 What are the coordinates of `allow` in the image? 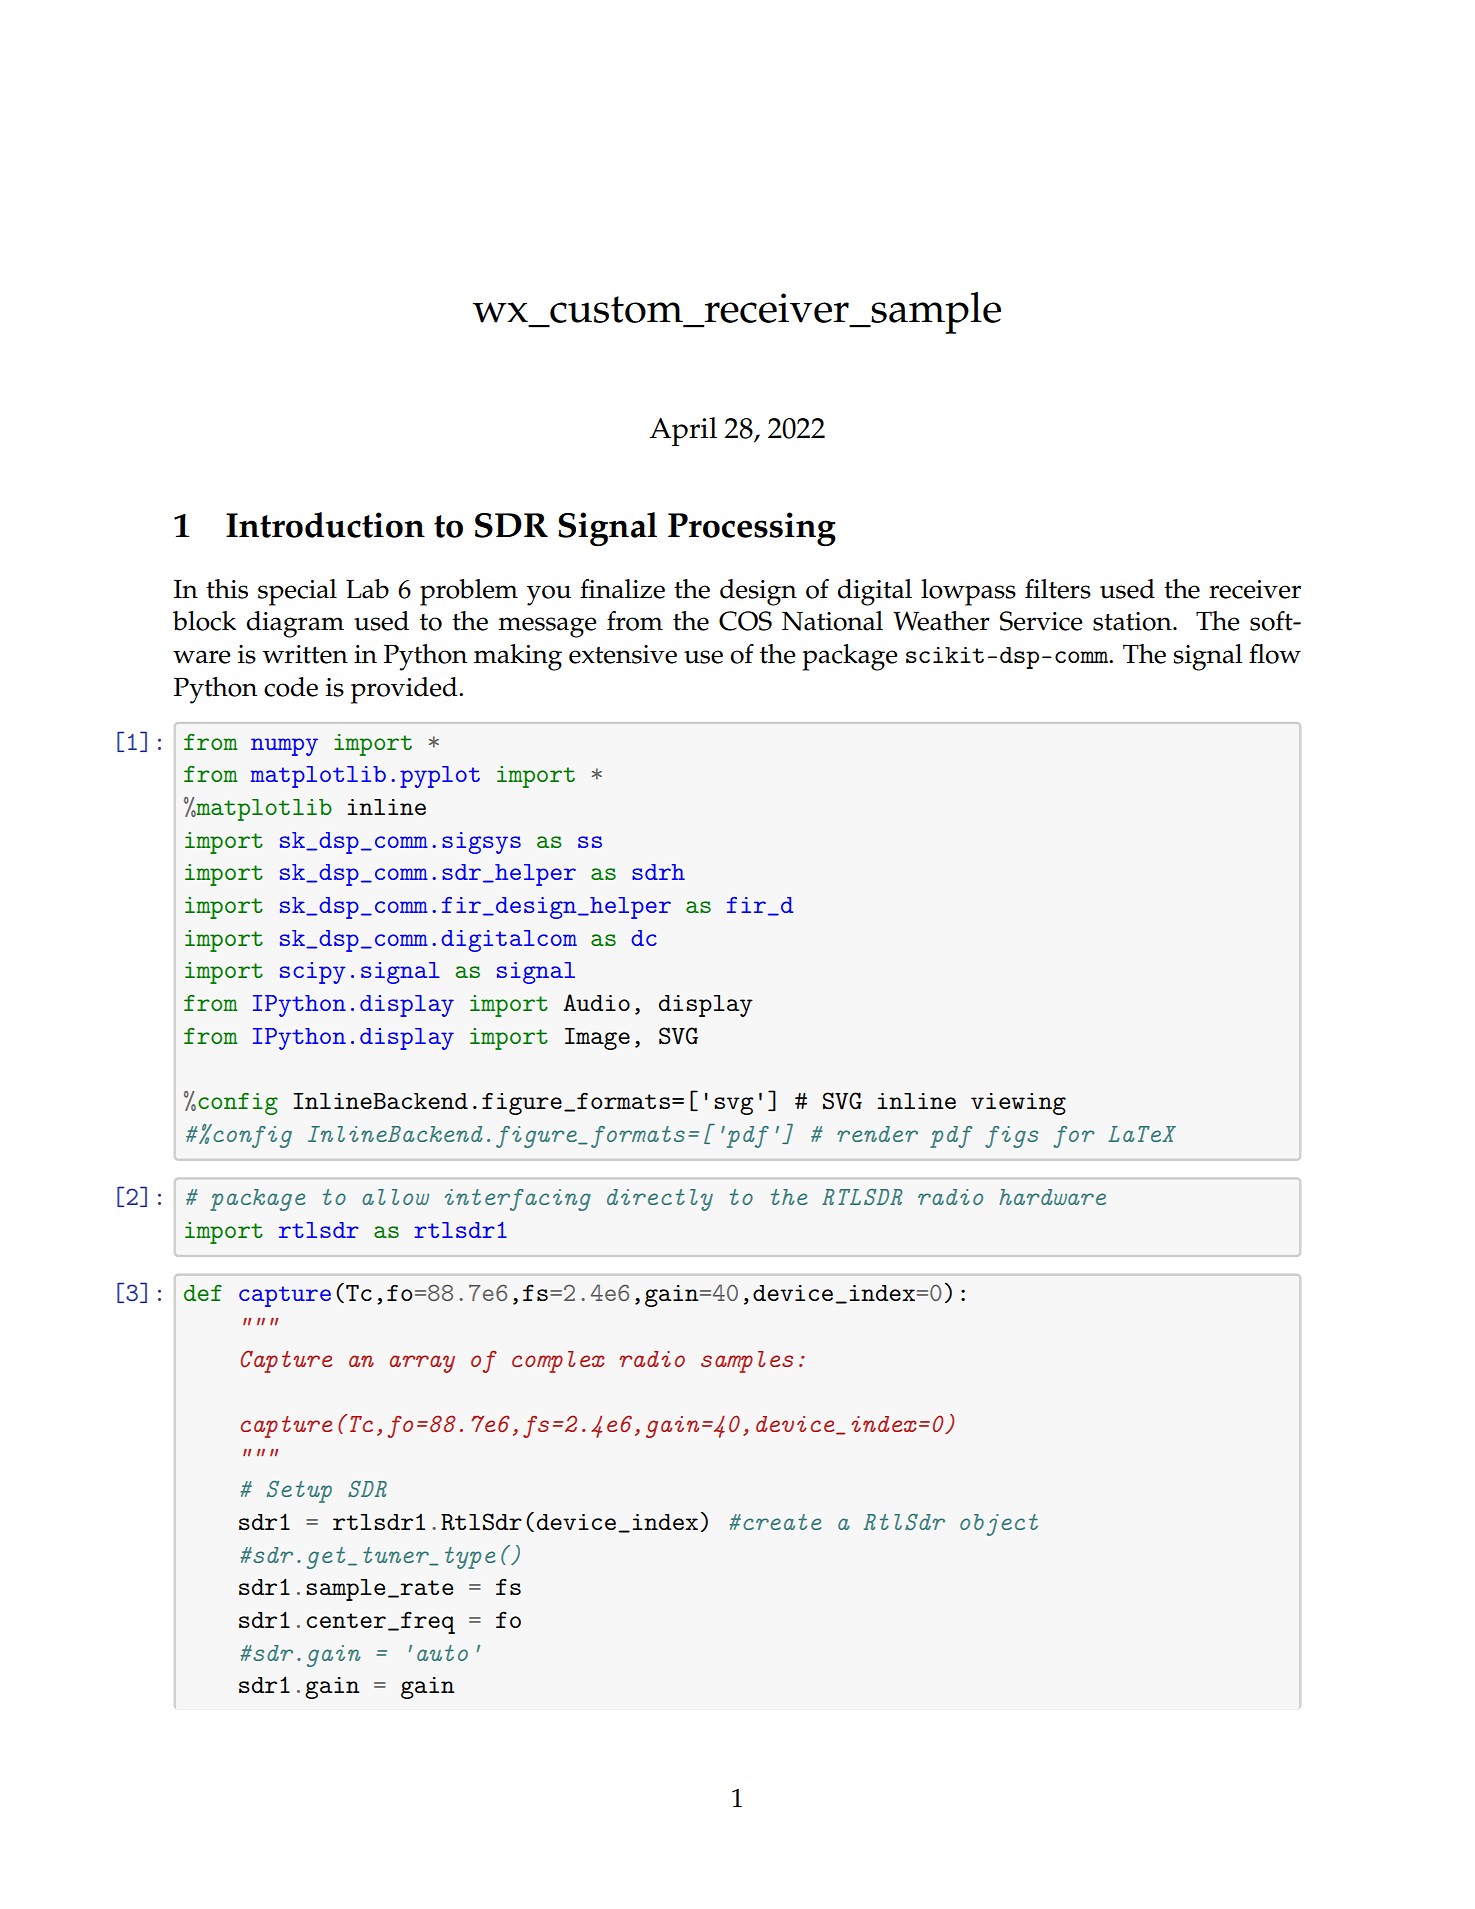 It's located at (395, 1197).
